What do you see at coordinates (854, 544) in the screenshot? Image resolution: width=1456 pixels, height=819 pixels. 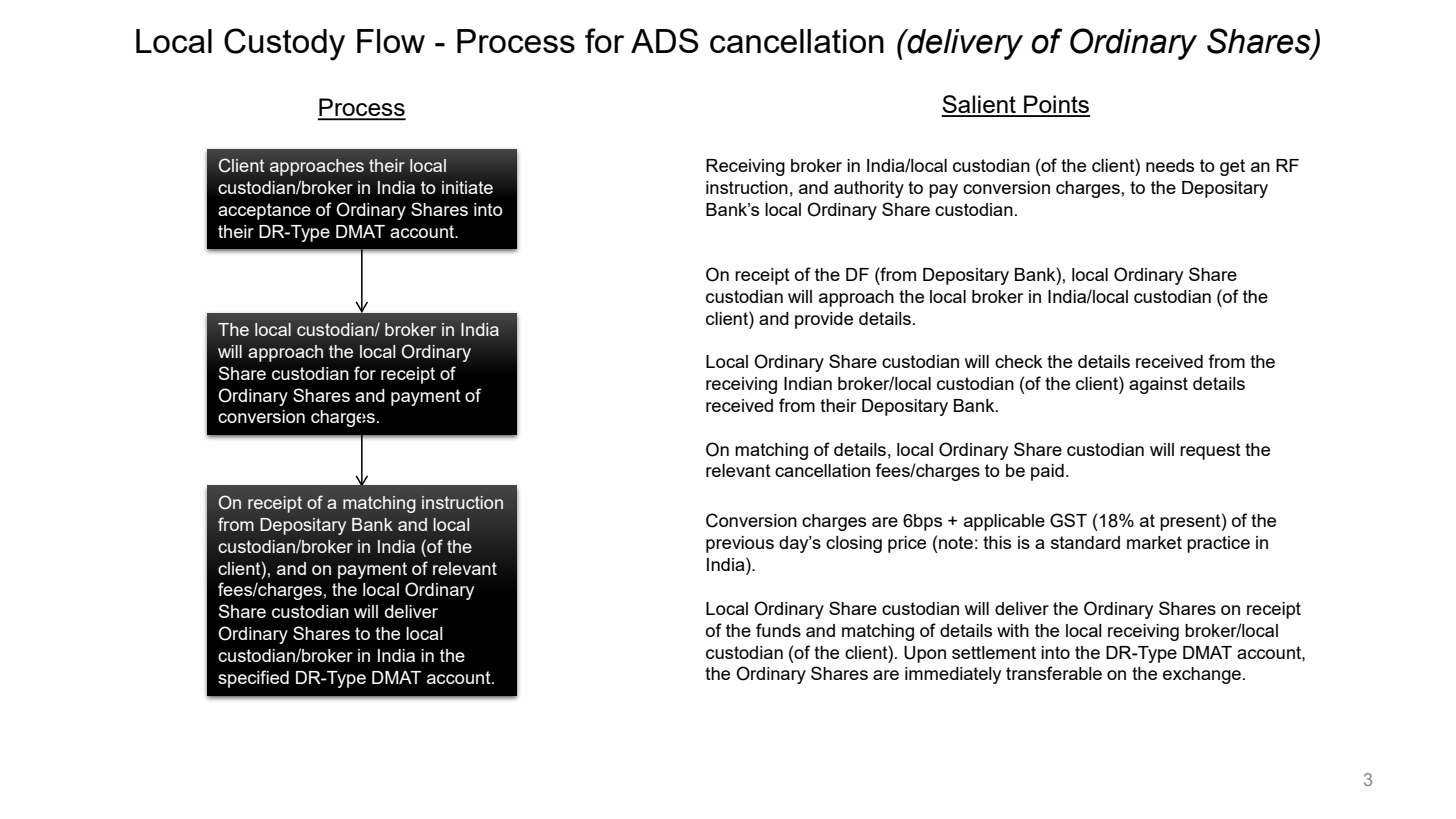 I see `closing` at bounding box center [854, 544].
